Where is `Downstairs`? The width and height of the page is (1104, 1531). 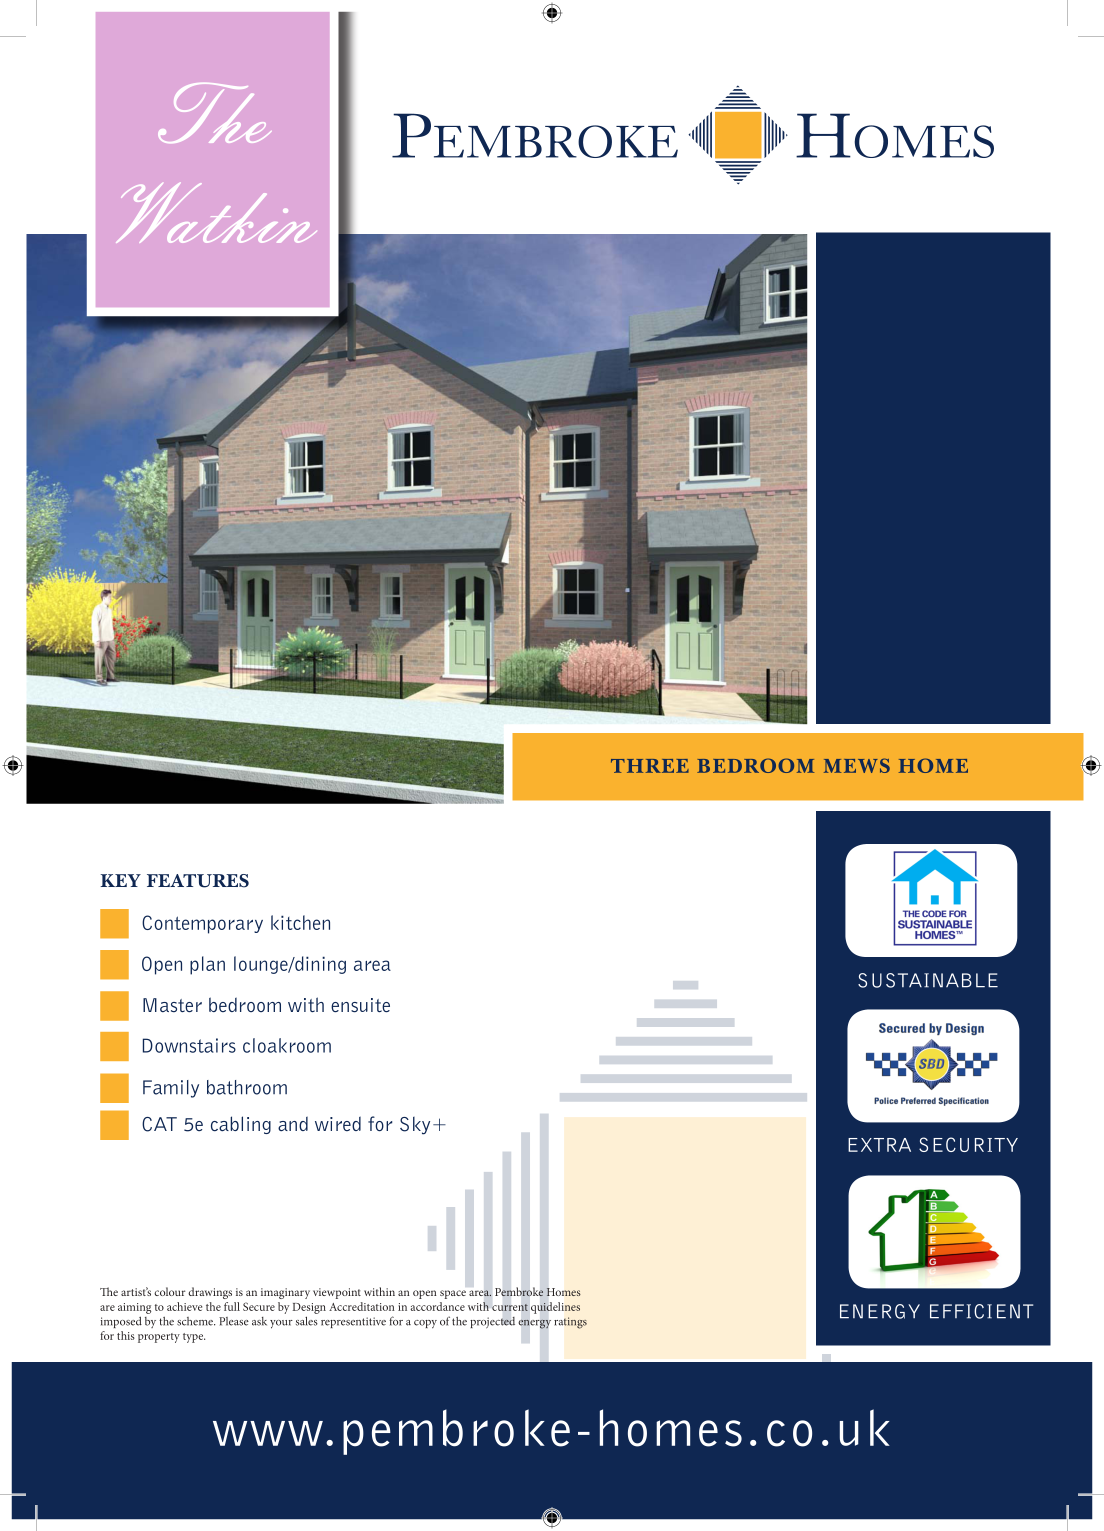
Downstairs is located at coordinates (189, 1045).
